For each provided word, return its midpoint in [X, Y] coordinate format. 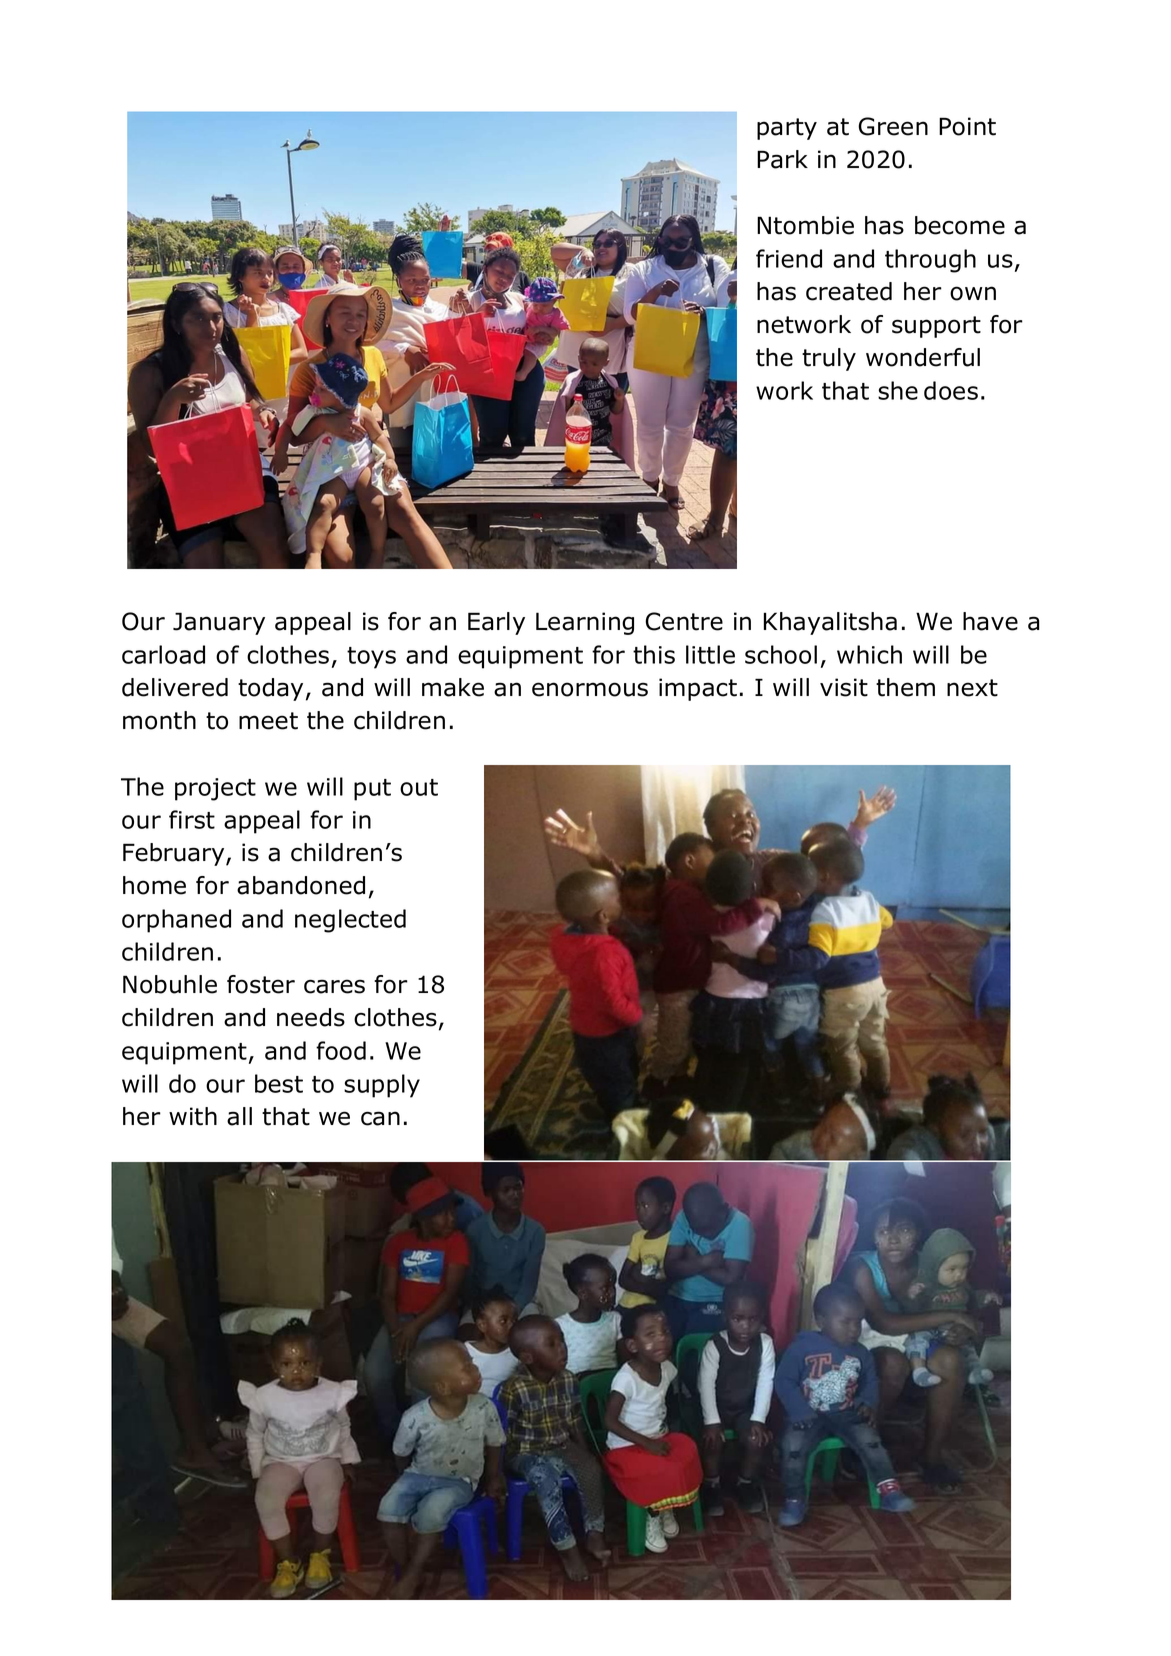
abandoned [301, 885]
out [419, 787]
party [787, 129]
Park [782, 159]
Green [893, 126]
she [898, 390]
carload [163, 654]
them [905, 687]
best [279, 1083]
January [219, 623]
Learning [585, 623]
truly [829, 359]
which [869, 654]
